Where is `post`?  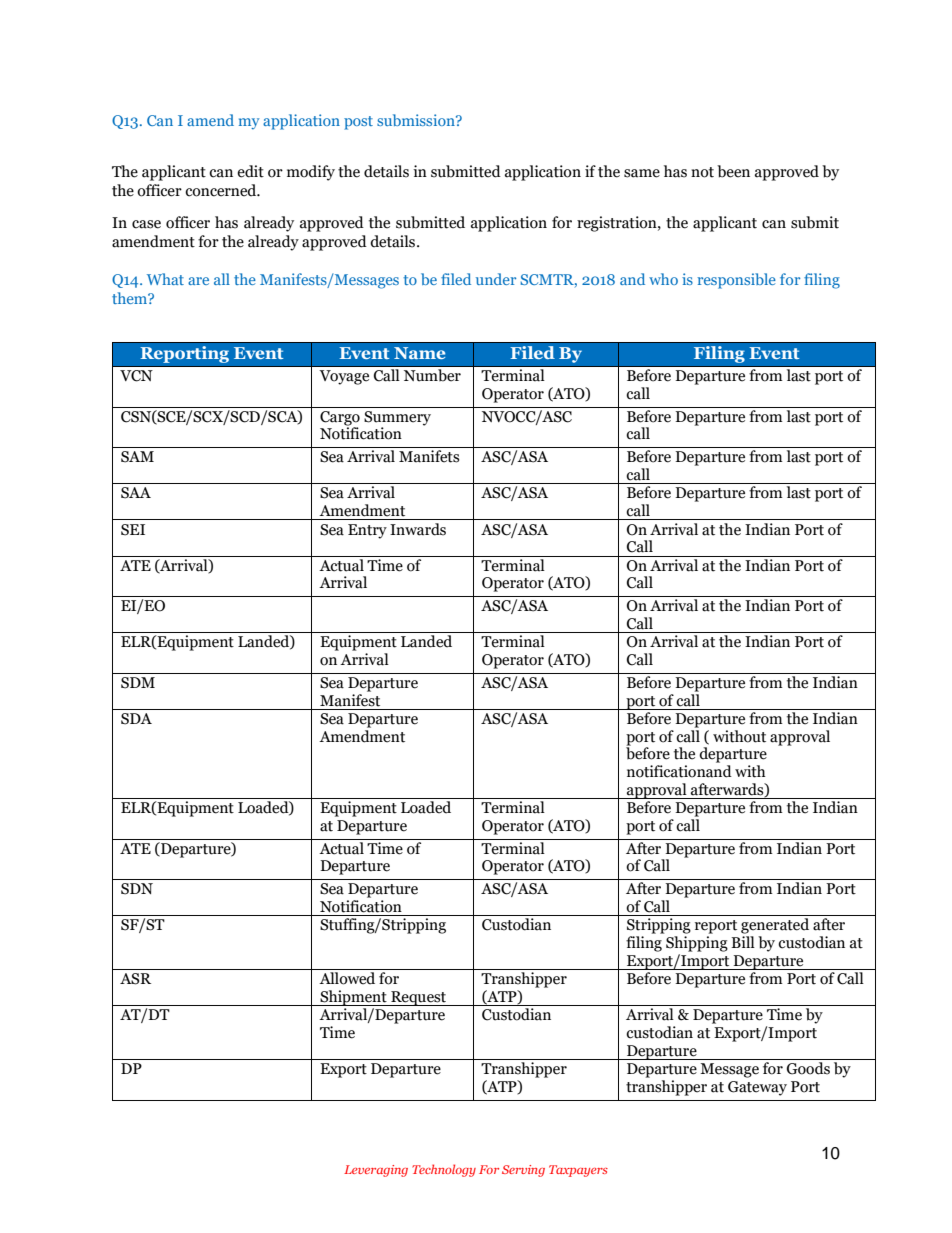 post is located at coordinates (358, 123).
